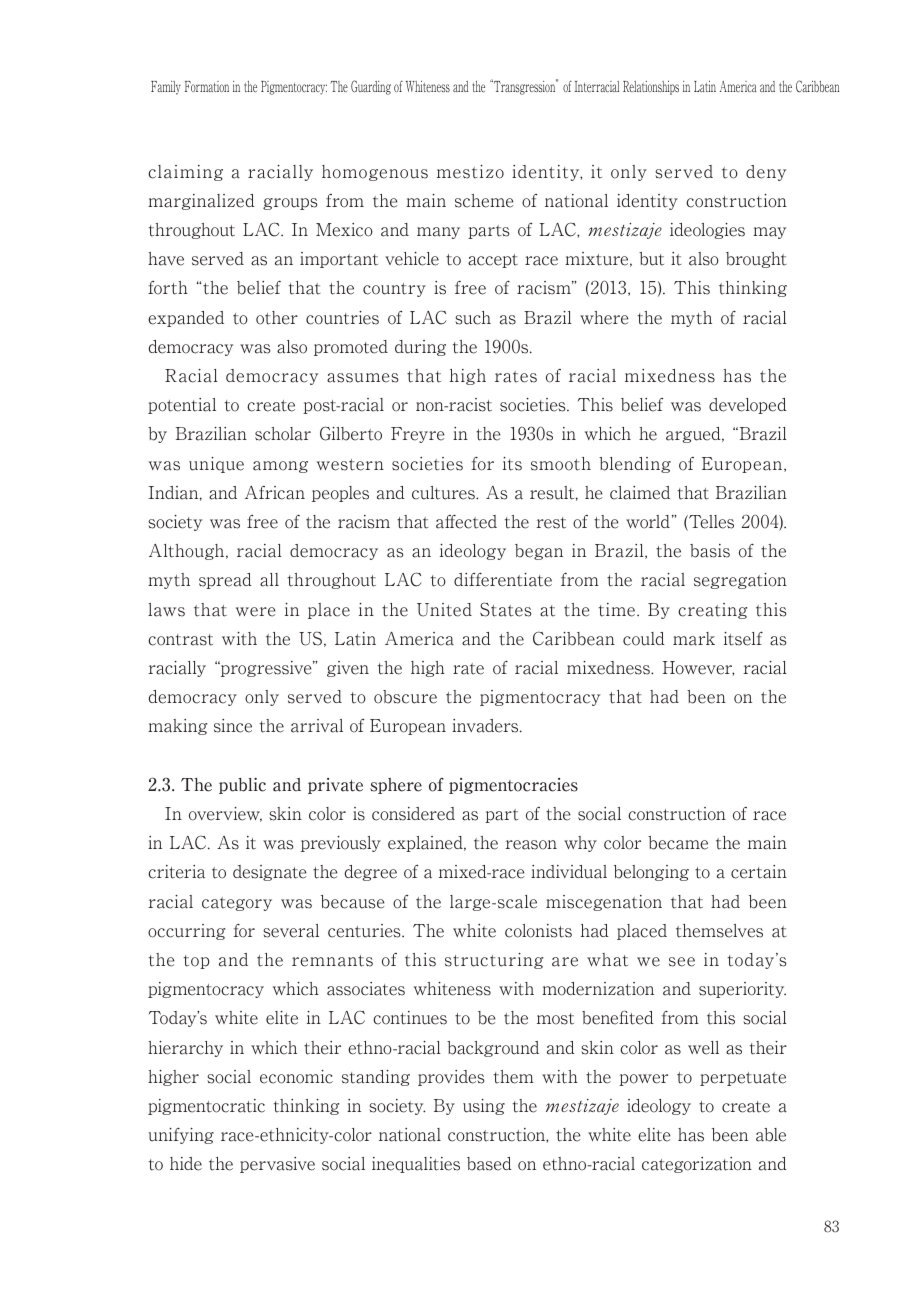 This screenshot has height=1305, width=924. What do you see at coordinates (256, 612) in the screenshot?
I see `were` at bounding box center [256, 612].
